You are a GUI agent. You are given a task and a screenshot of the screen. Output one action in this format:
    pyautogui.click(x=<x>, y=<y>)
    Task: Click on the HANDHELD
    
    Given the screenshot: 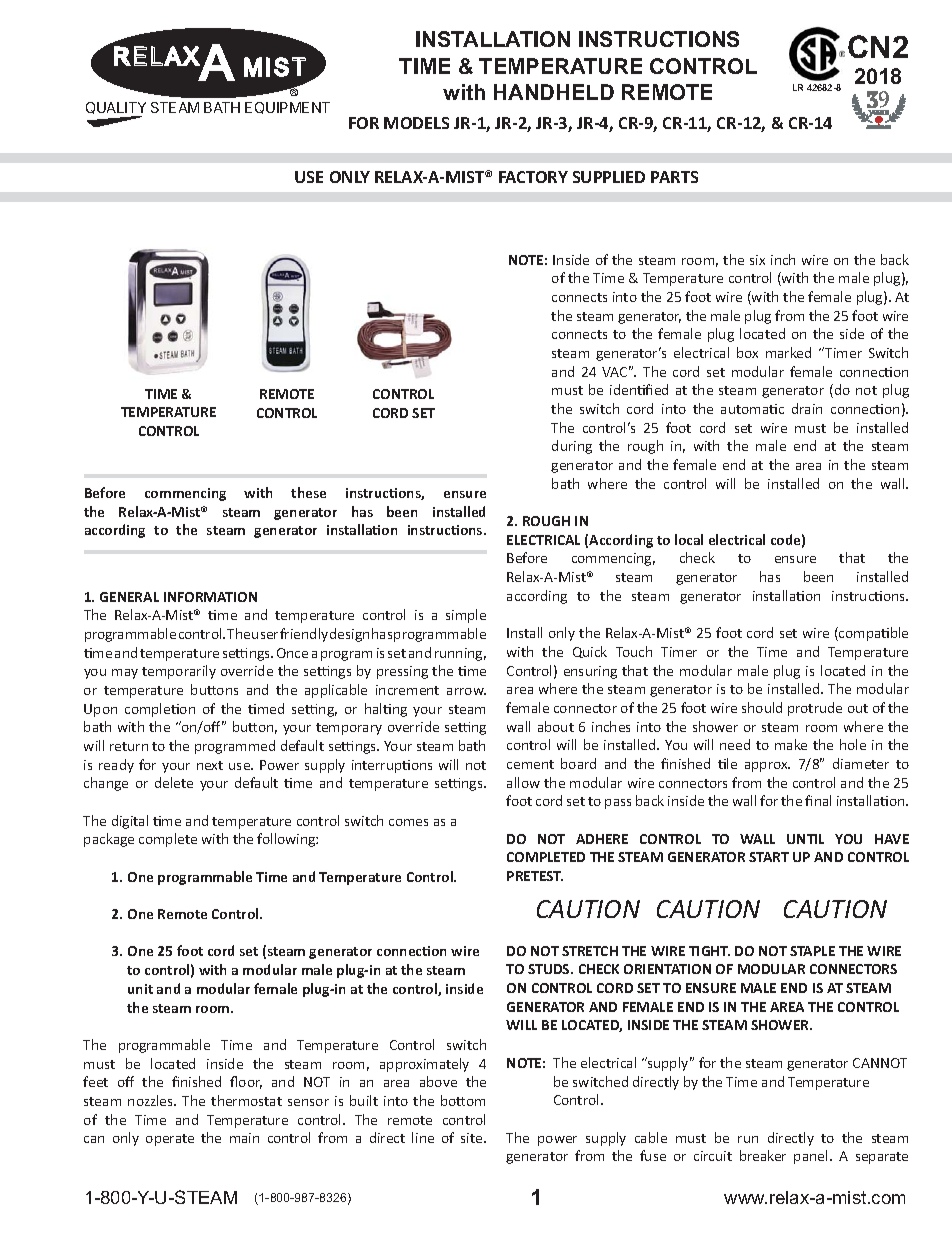 What is the action you would take?
    pyautogui.click(x=554, y=92)
